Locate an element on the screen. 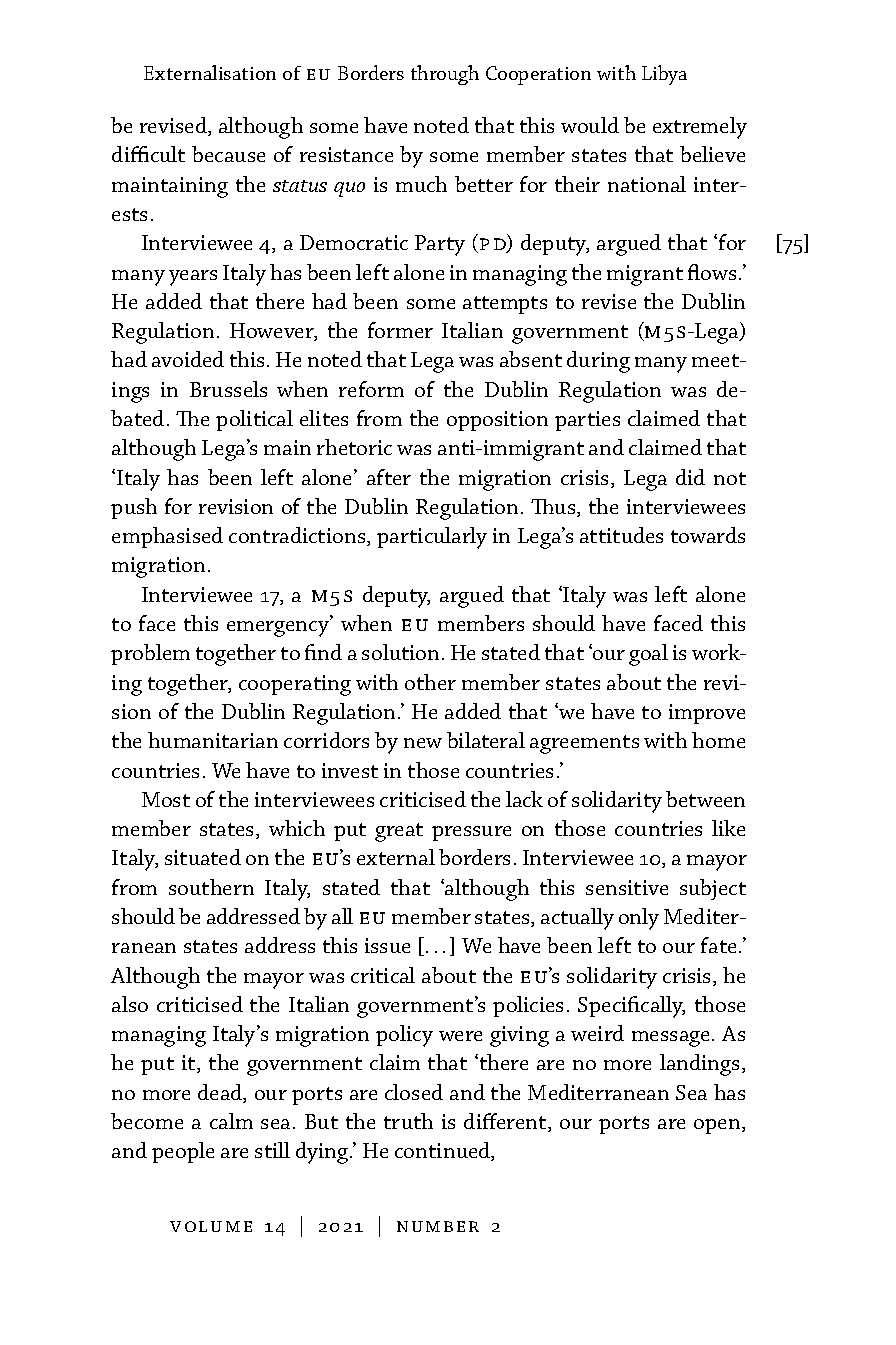 This screenshot has height=1345, width=896. because is located at coordinates (228, 154).
